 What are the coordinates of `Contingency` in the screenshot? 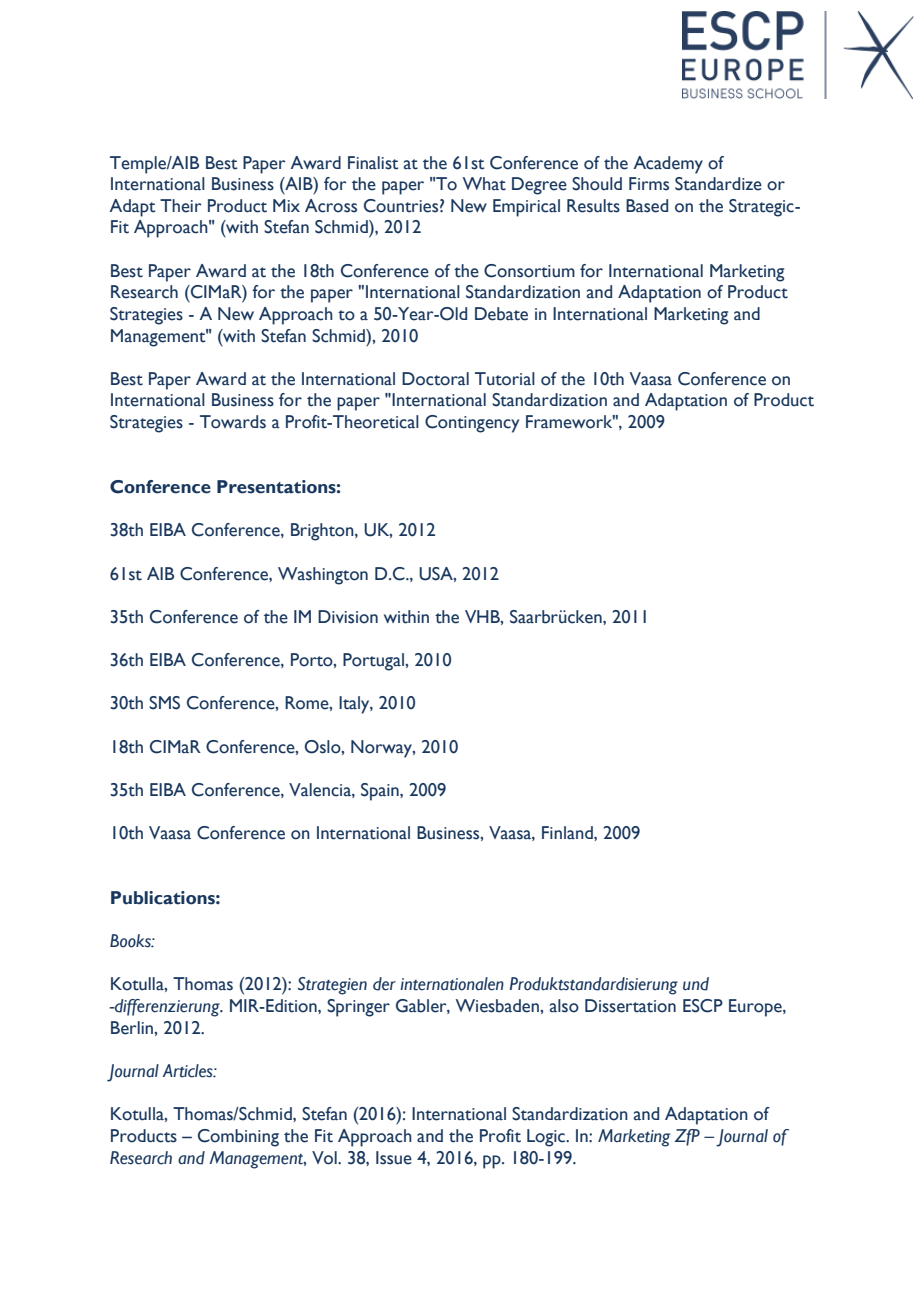 It's located at (472, 424).
